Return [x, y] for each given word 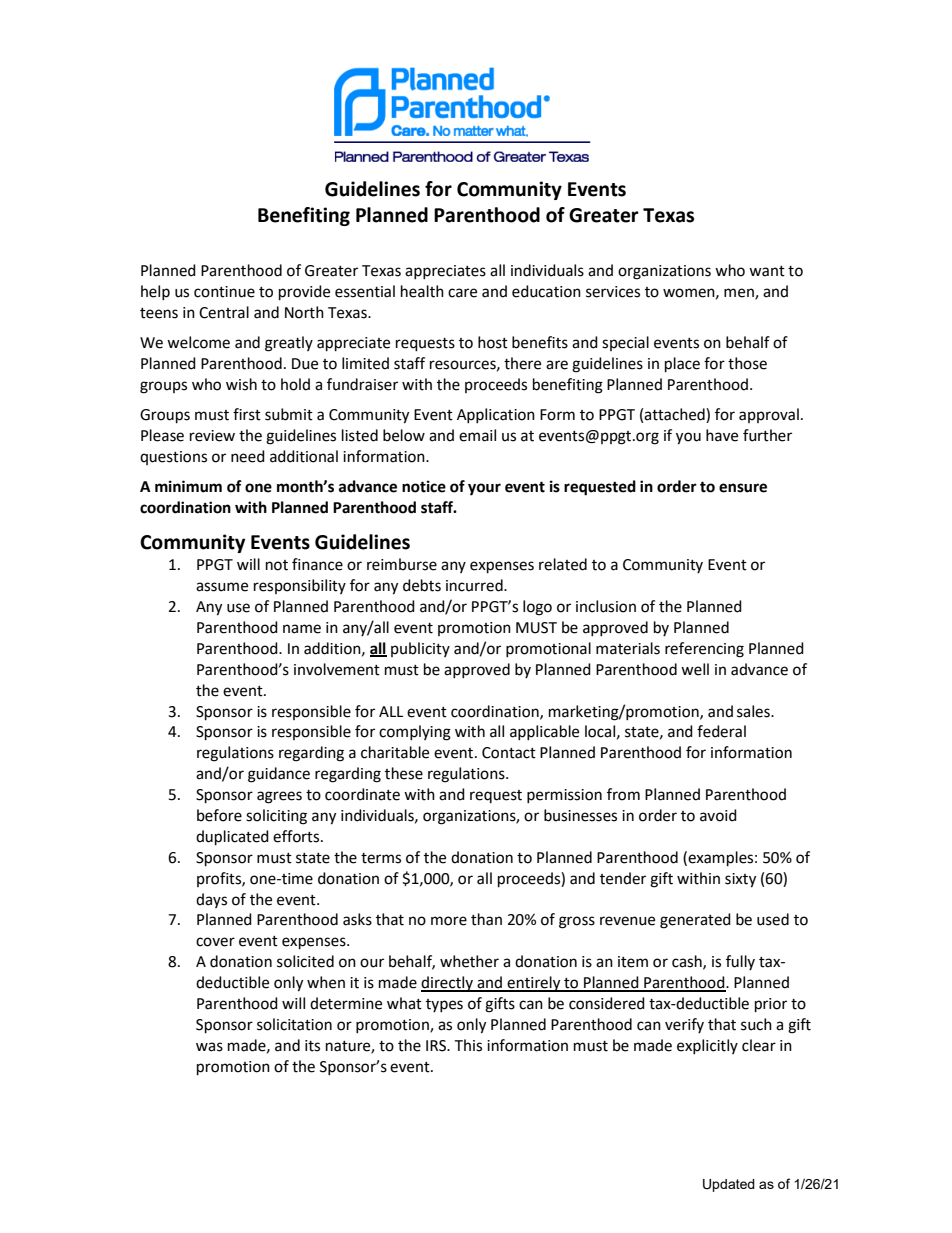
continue [224, 292]
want [767, 271]
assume [222, 587]
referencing [704, 650]
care [462, 293]
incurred [475, 585]
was [209, 1047]
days [211, 900]
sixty [740, 880]
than [486, 919]
